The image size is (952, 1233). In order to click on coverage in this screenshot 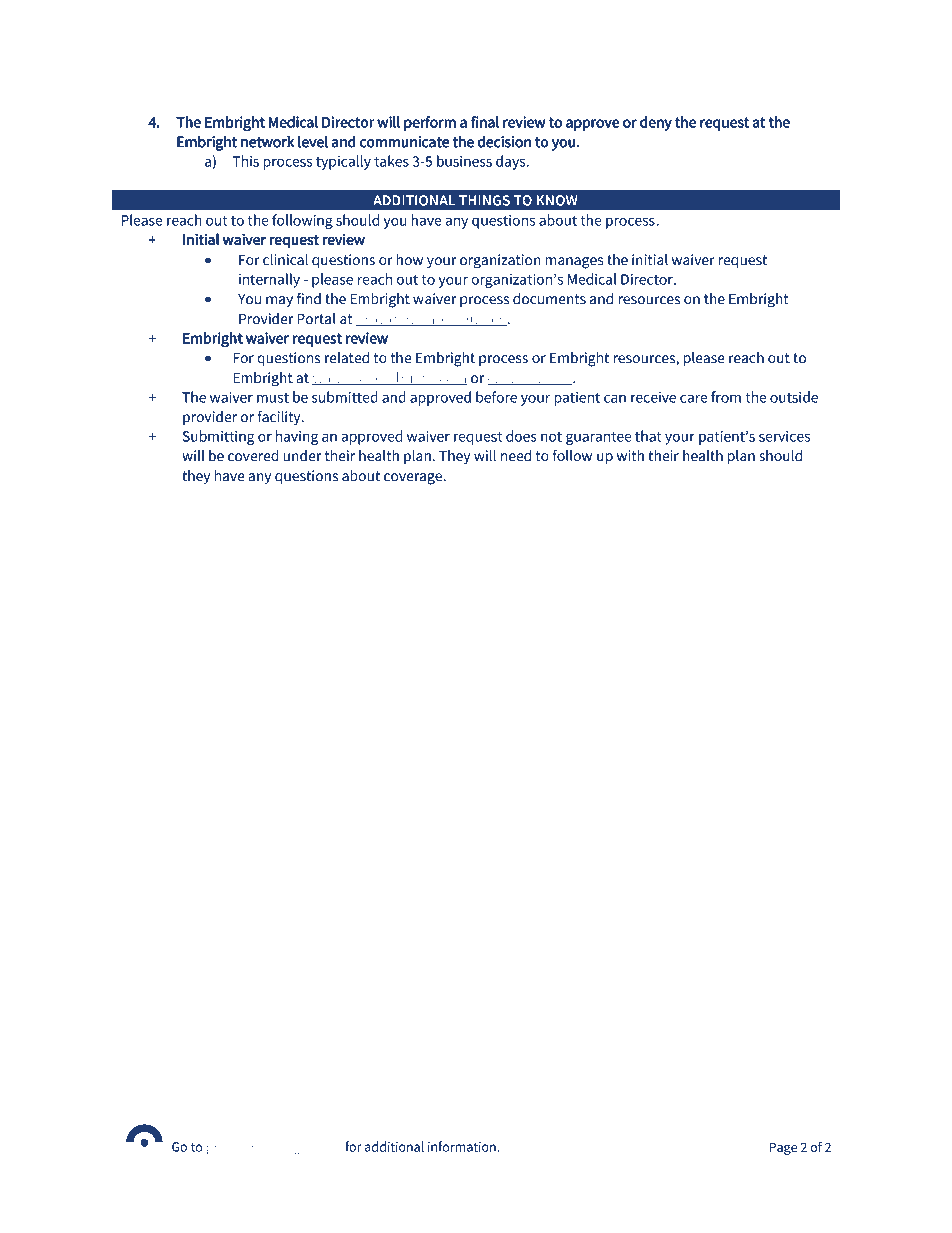, I will do `click(414, 479)`.
